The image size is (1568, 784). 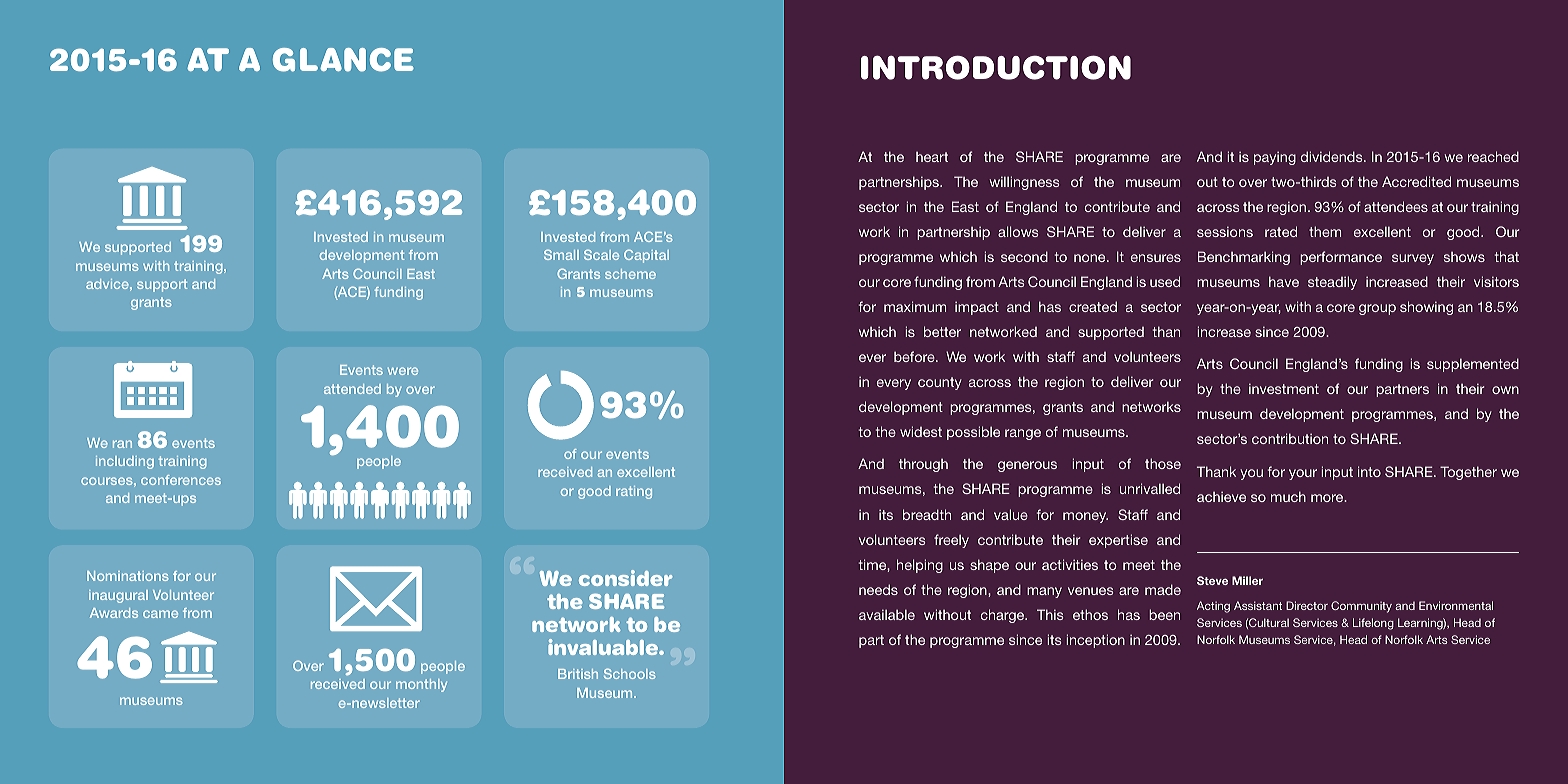 What do you see at coordinates (923, 465) in the document?
I see `through` at bounding box center [923, 465].
